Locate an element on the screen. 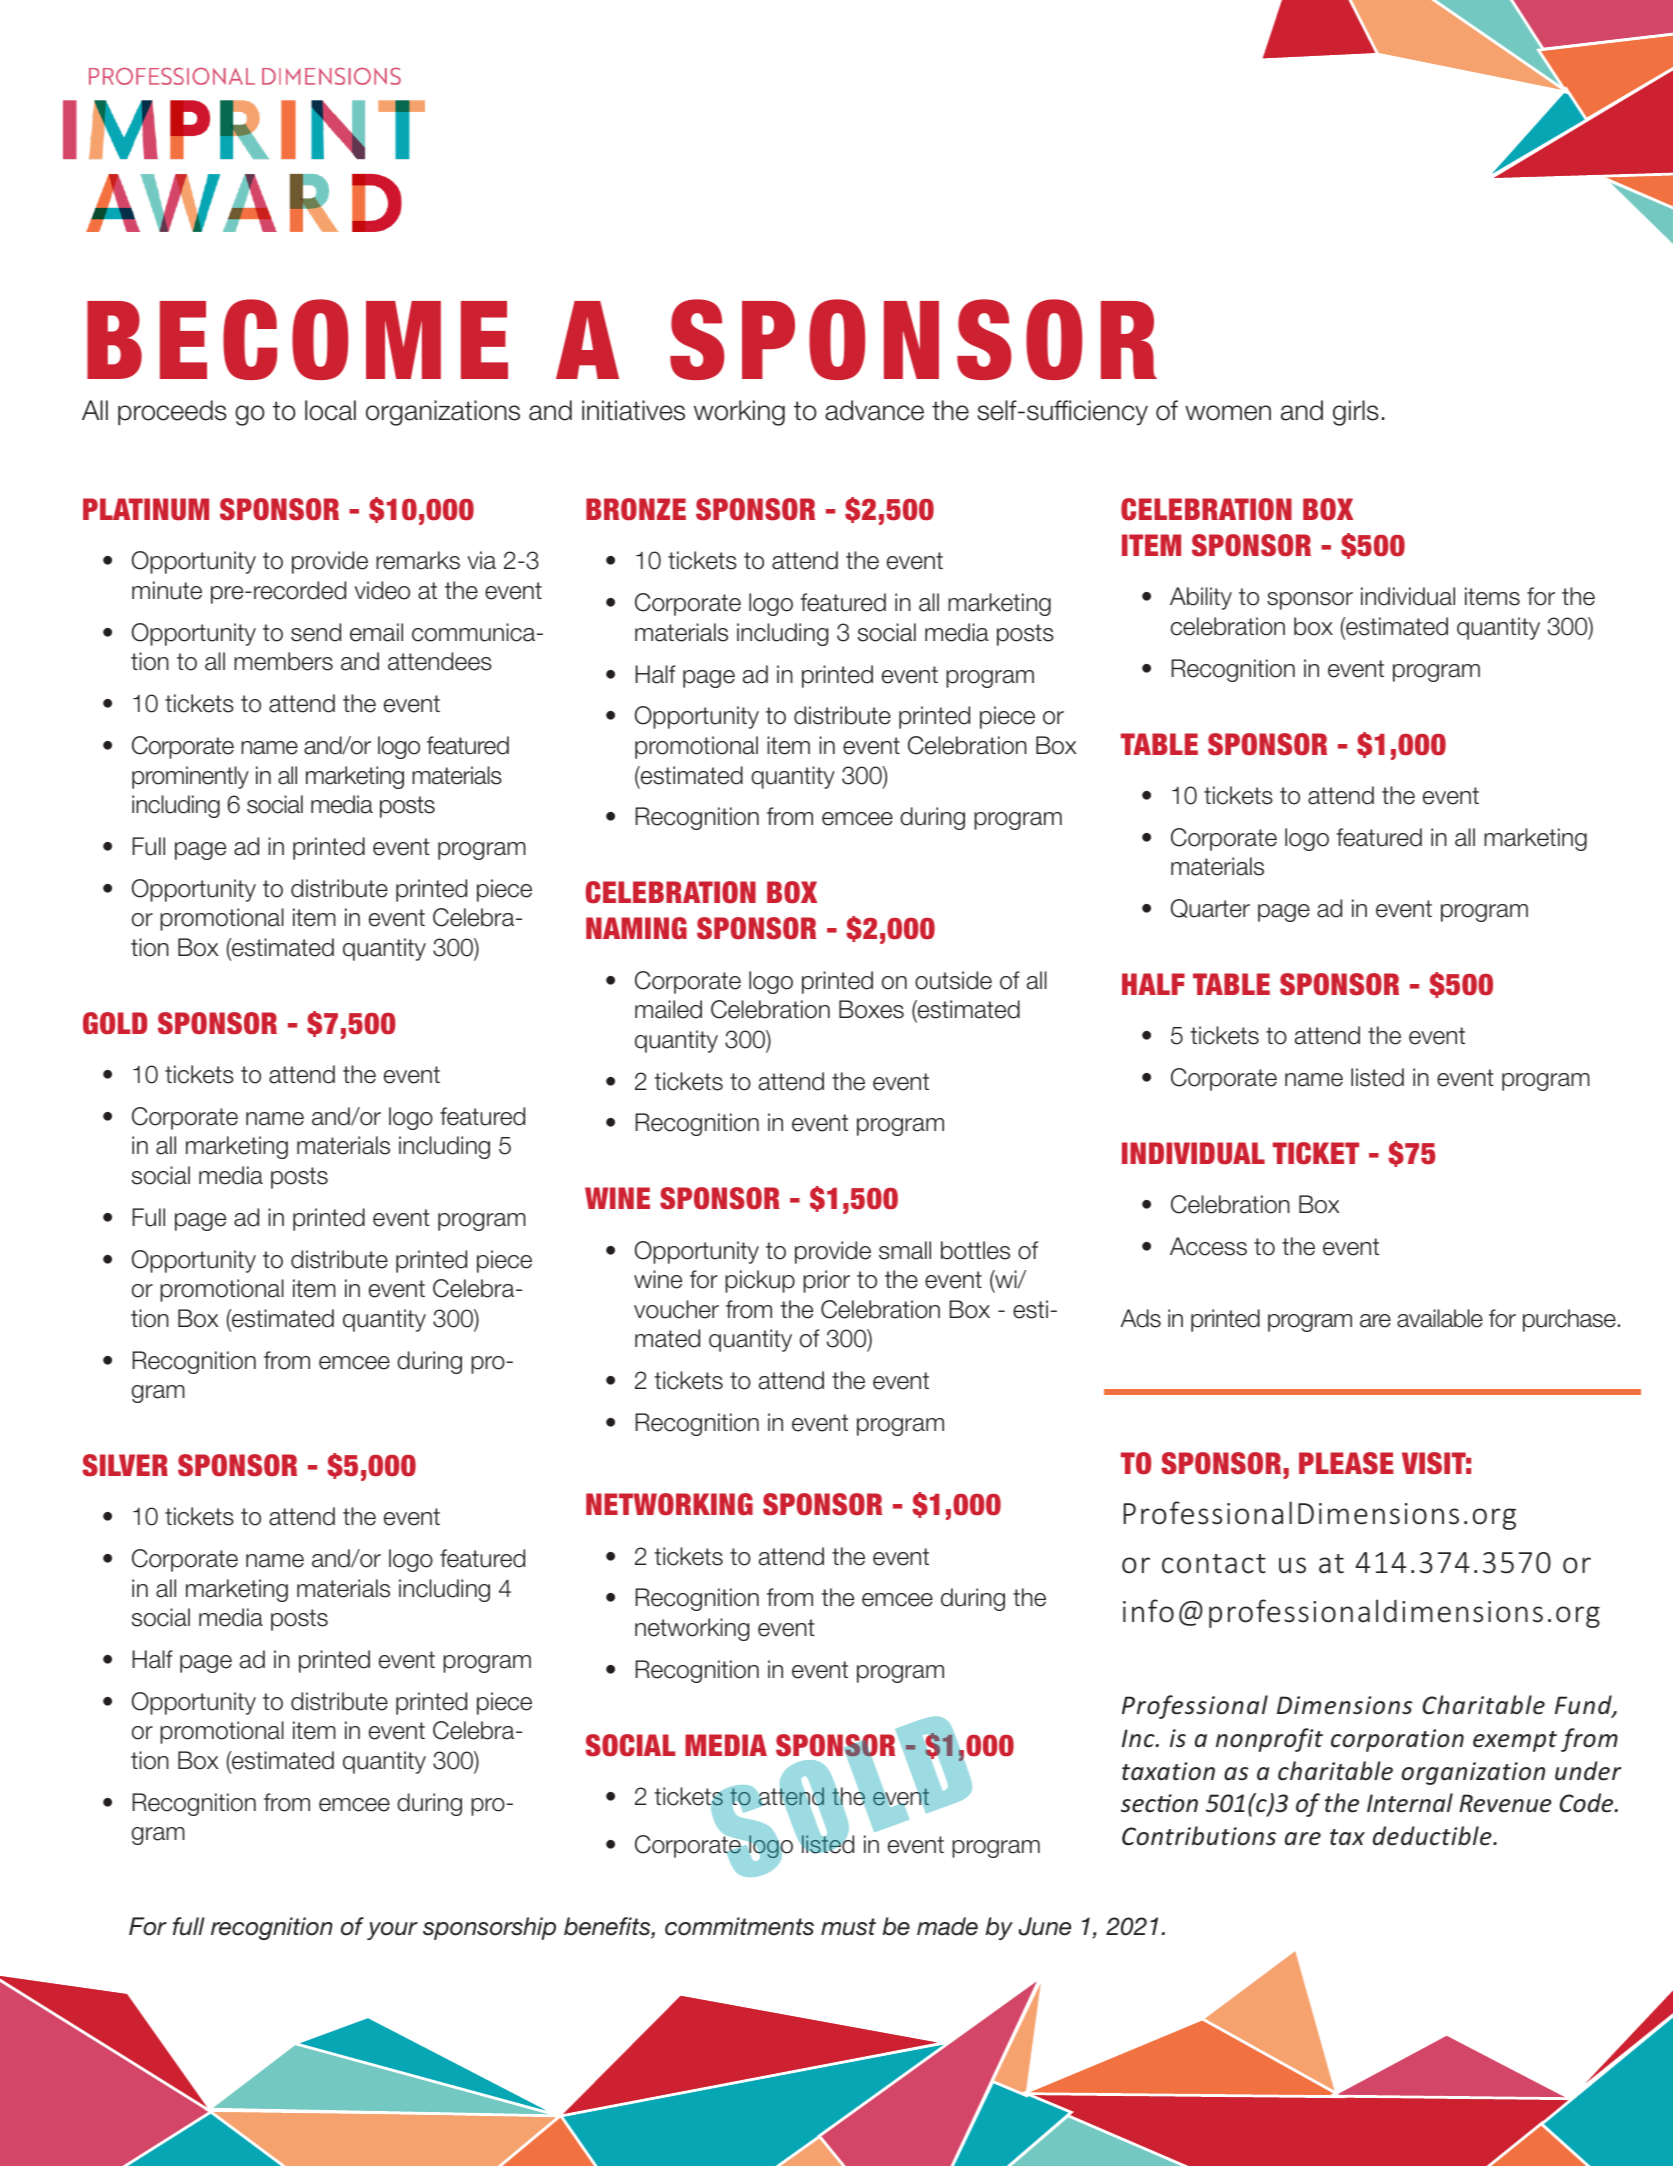 The height and width of the screenshot is (2166, 1673). available is located at coordinates (1440, 1318).
